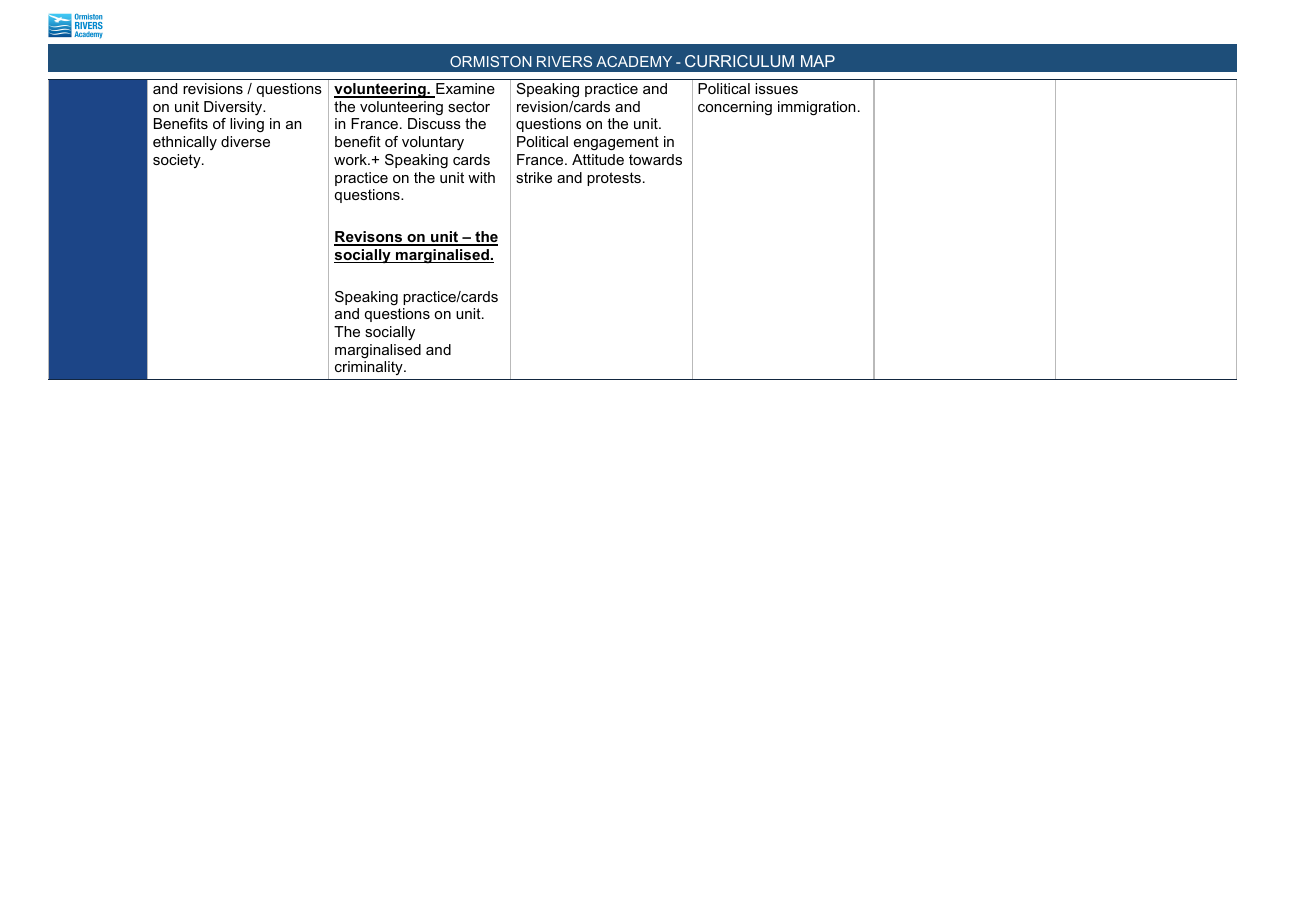  What do you see at coordinates (178, 161) in the page?
I see `society` at bounding box center [178, 161].
